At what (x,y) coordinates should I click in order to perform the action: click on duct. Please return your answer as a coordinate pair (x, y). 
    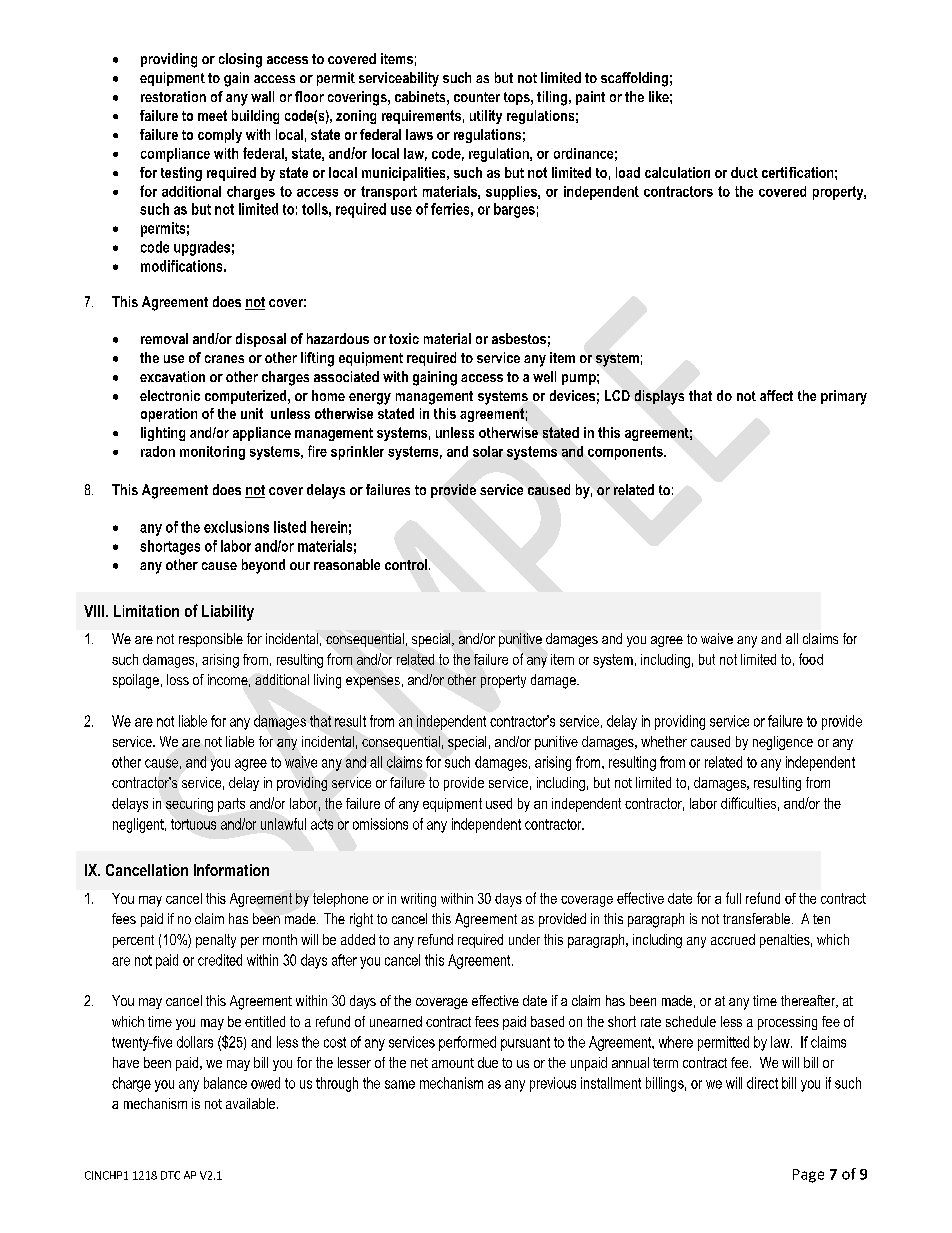
    Looking at the image, I should click on (744, 172).
